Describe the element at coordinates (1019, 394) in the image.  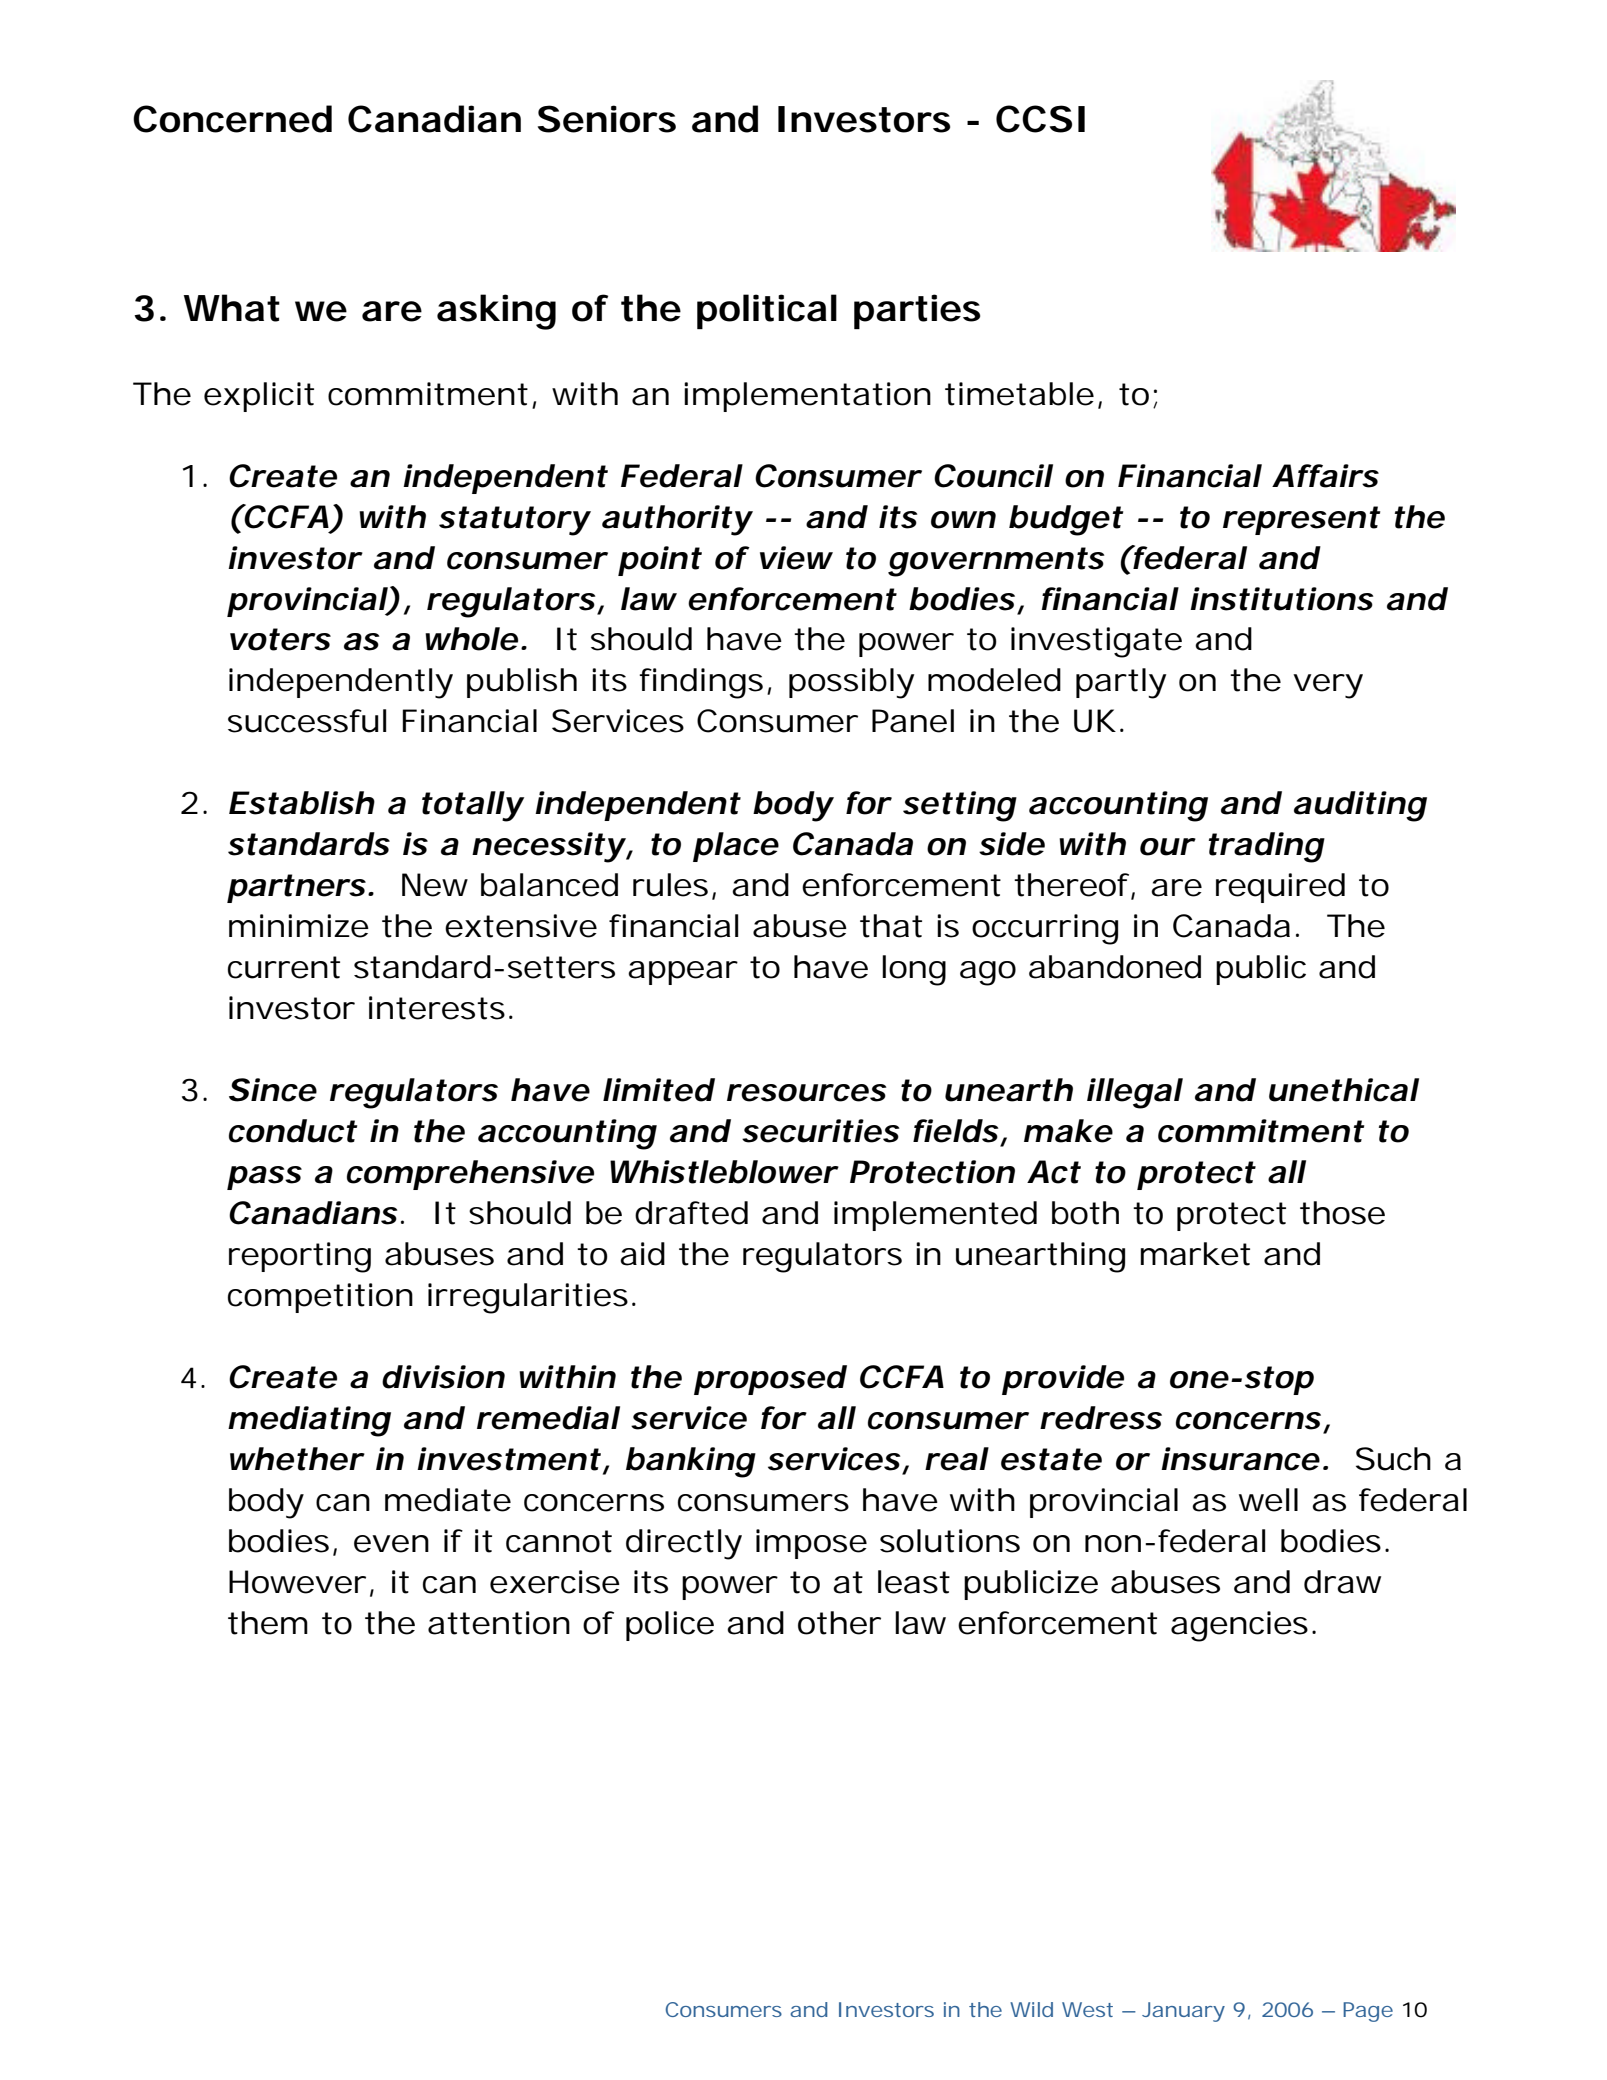
I see `timetable` at that location.
